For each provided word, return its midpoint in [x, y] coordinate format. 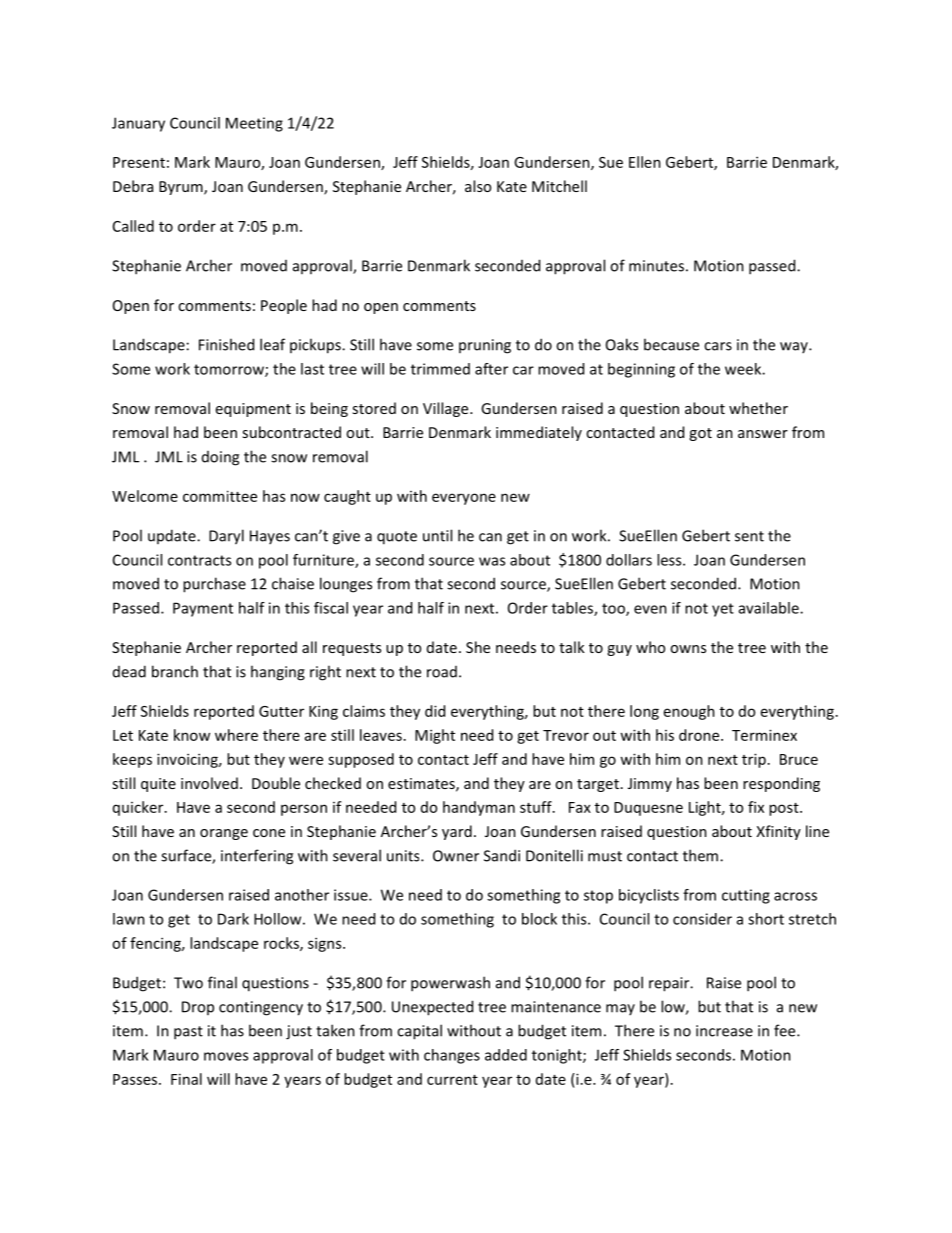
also [478, 186]
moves [226, 1056]
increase [724, 1031]
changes [452, 1056]
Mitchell [559, 186]
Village [447, 409]
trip [754, 760]
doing [220, 458]
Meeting [254, 124]
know [192, 735]
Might [435, 736]
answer [763, 434]
